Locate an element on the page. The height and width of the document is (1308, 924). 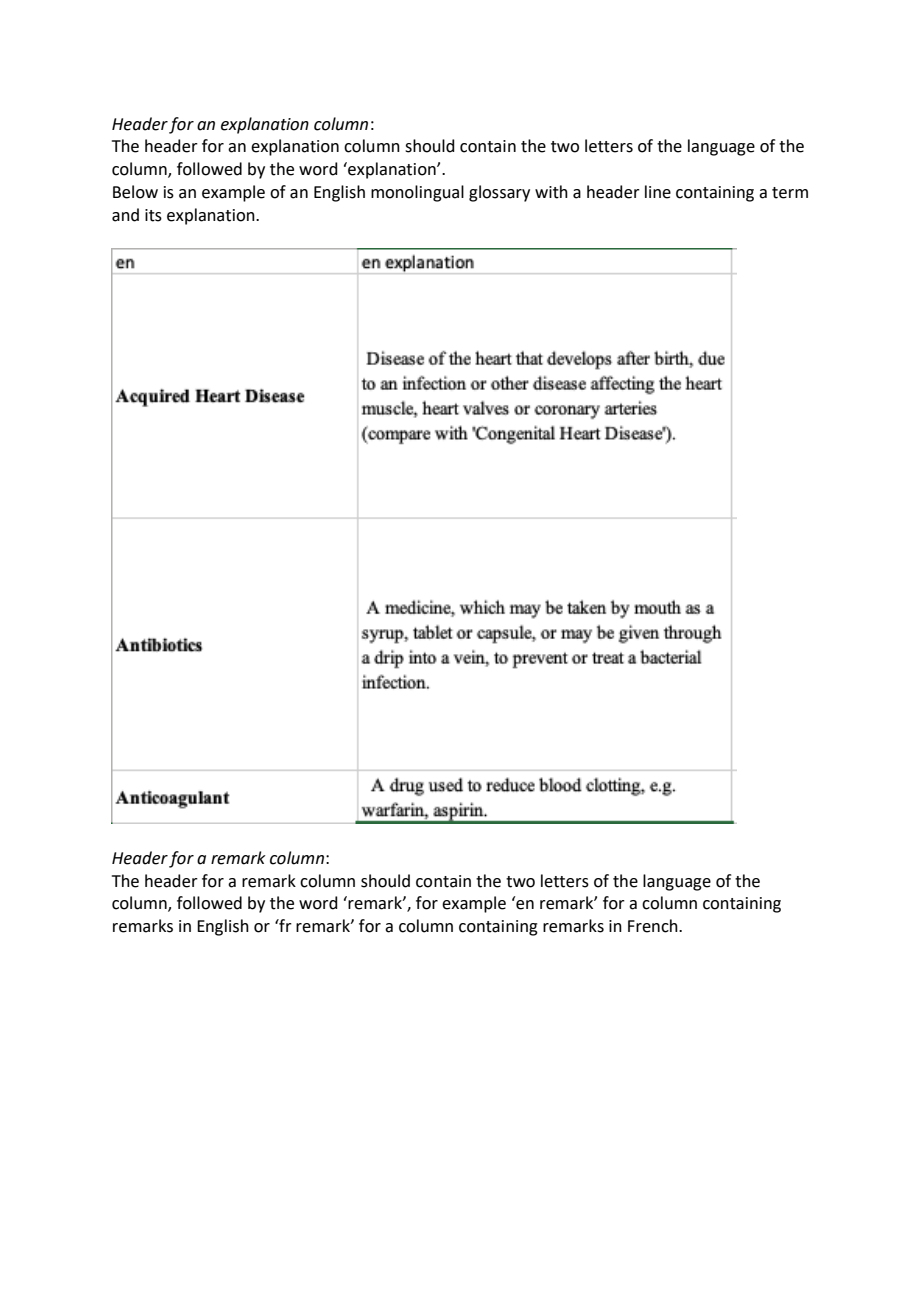
term is located at coordinates (790, 193).
